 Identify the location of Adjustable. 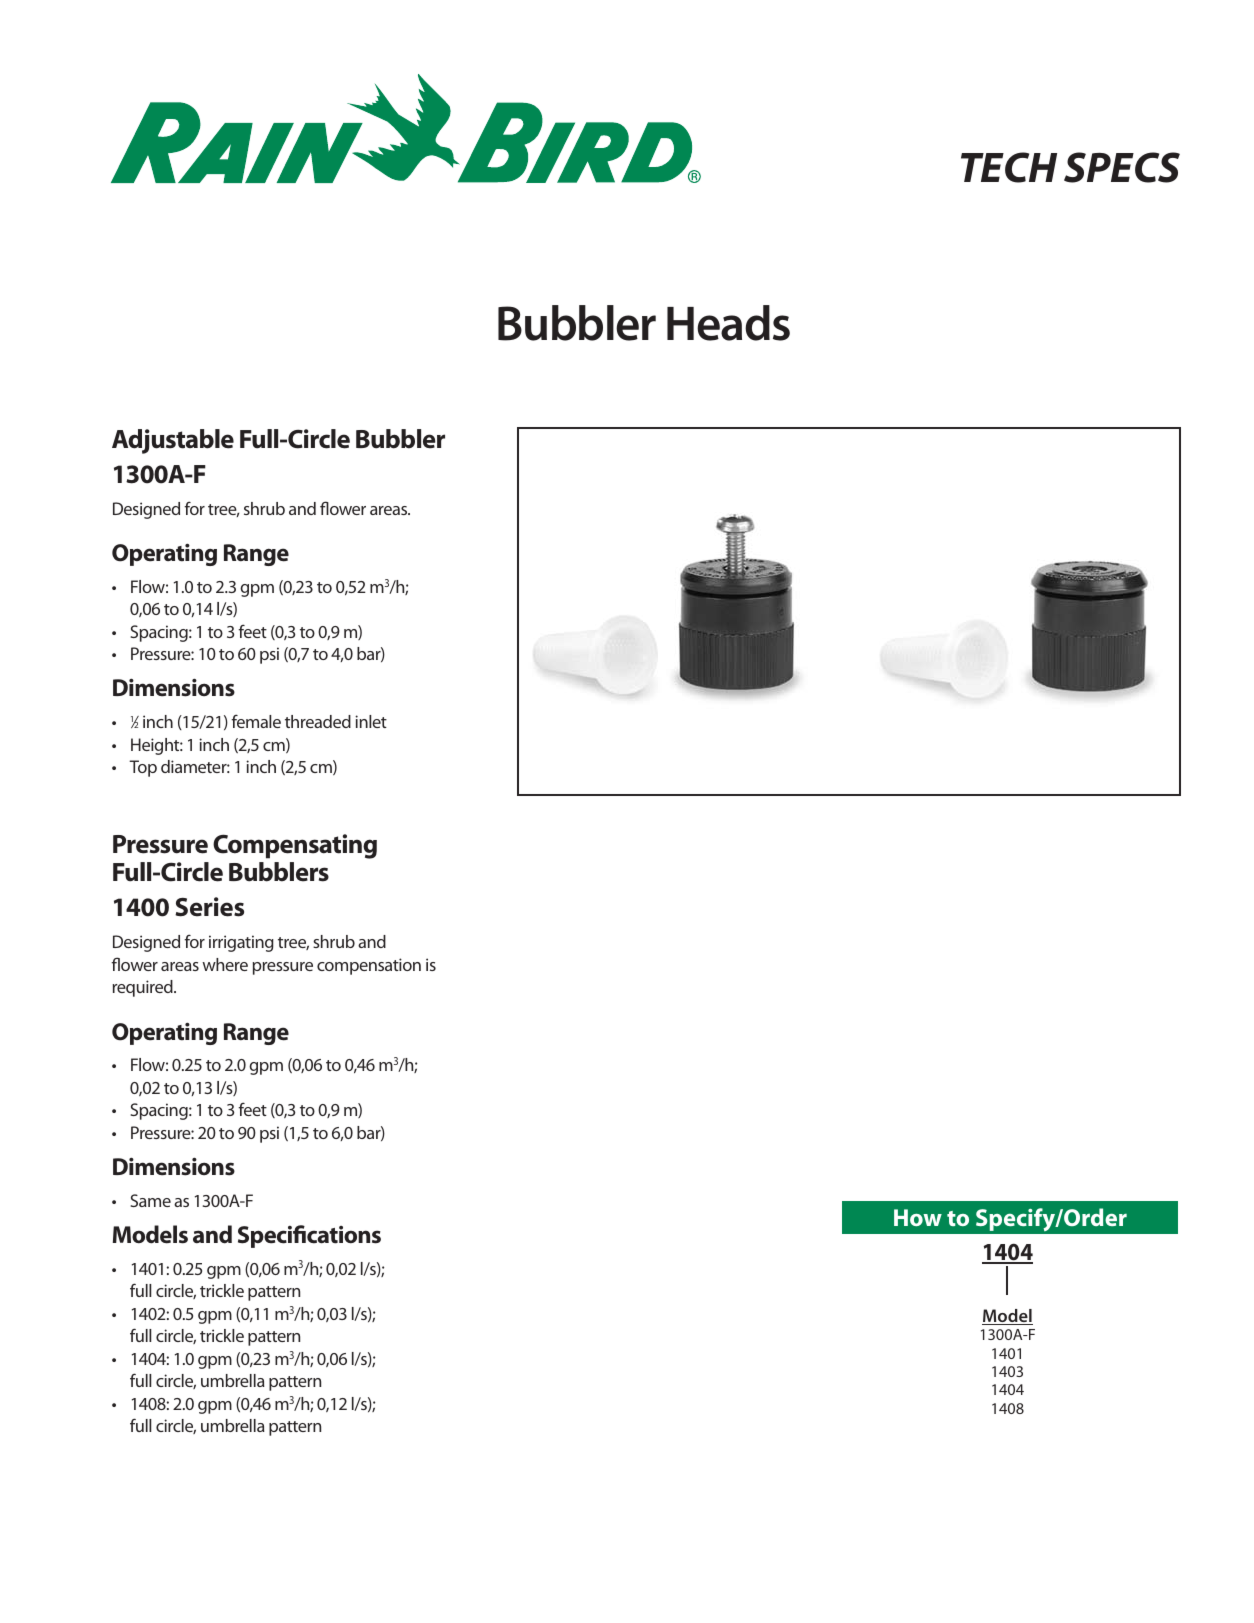
(173, 441).
